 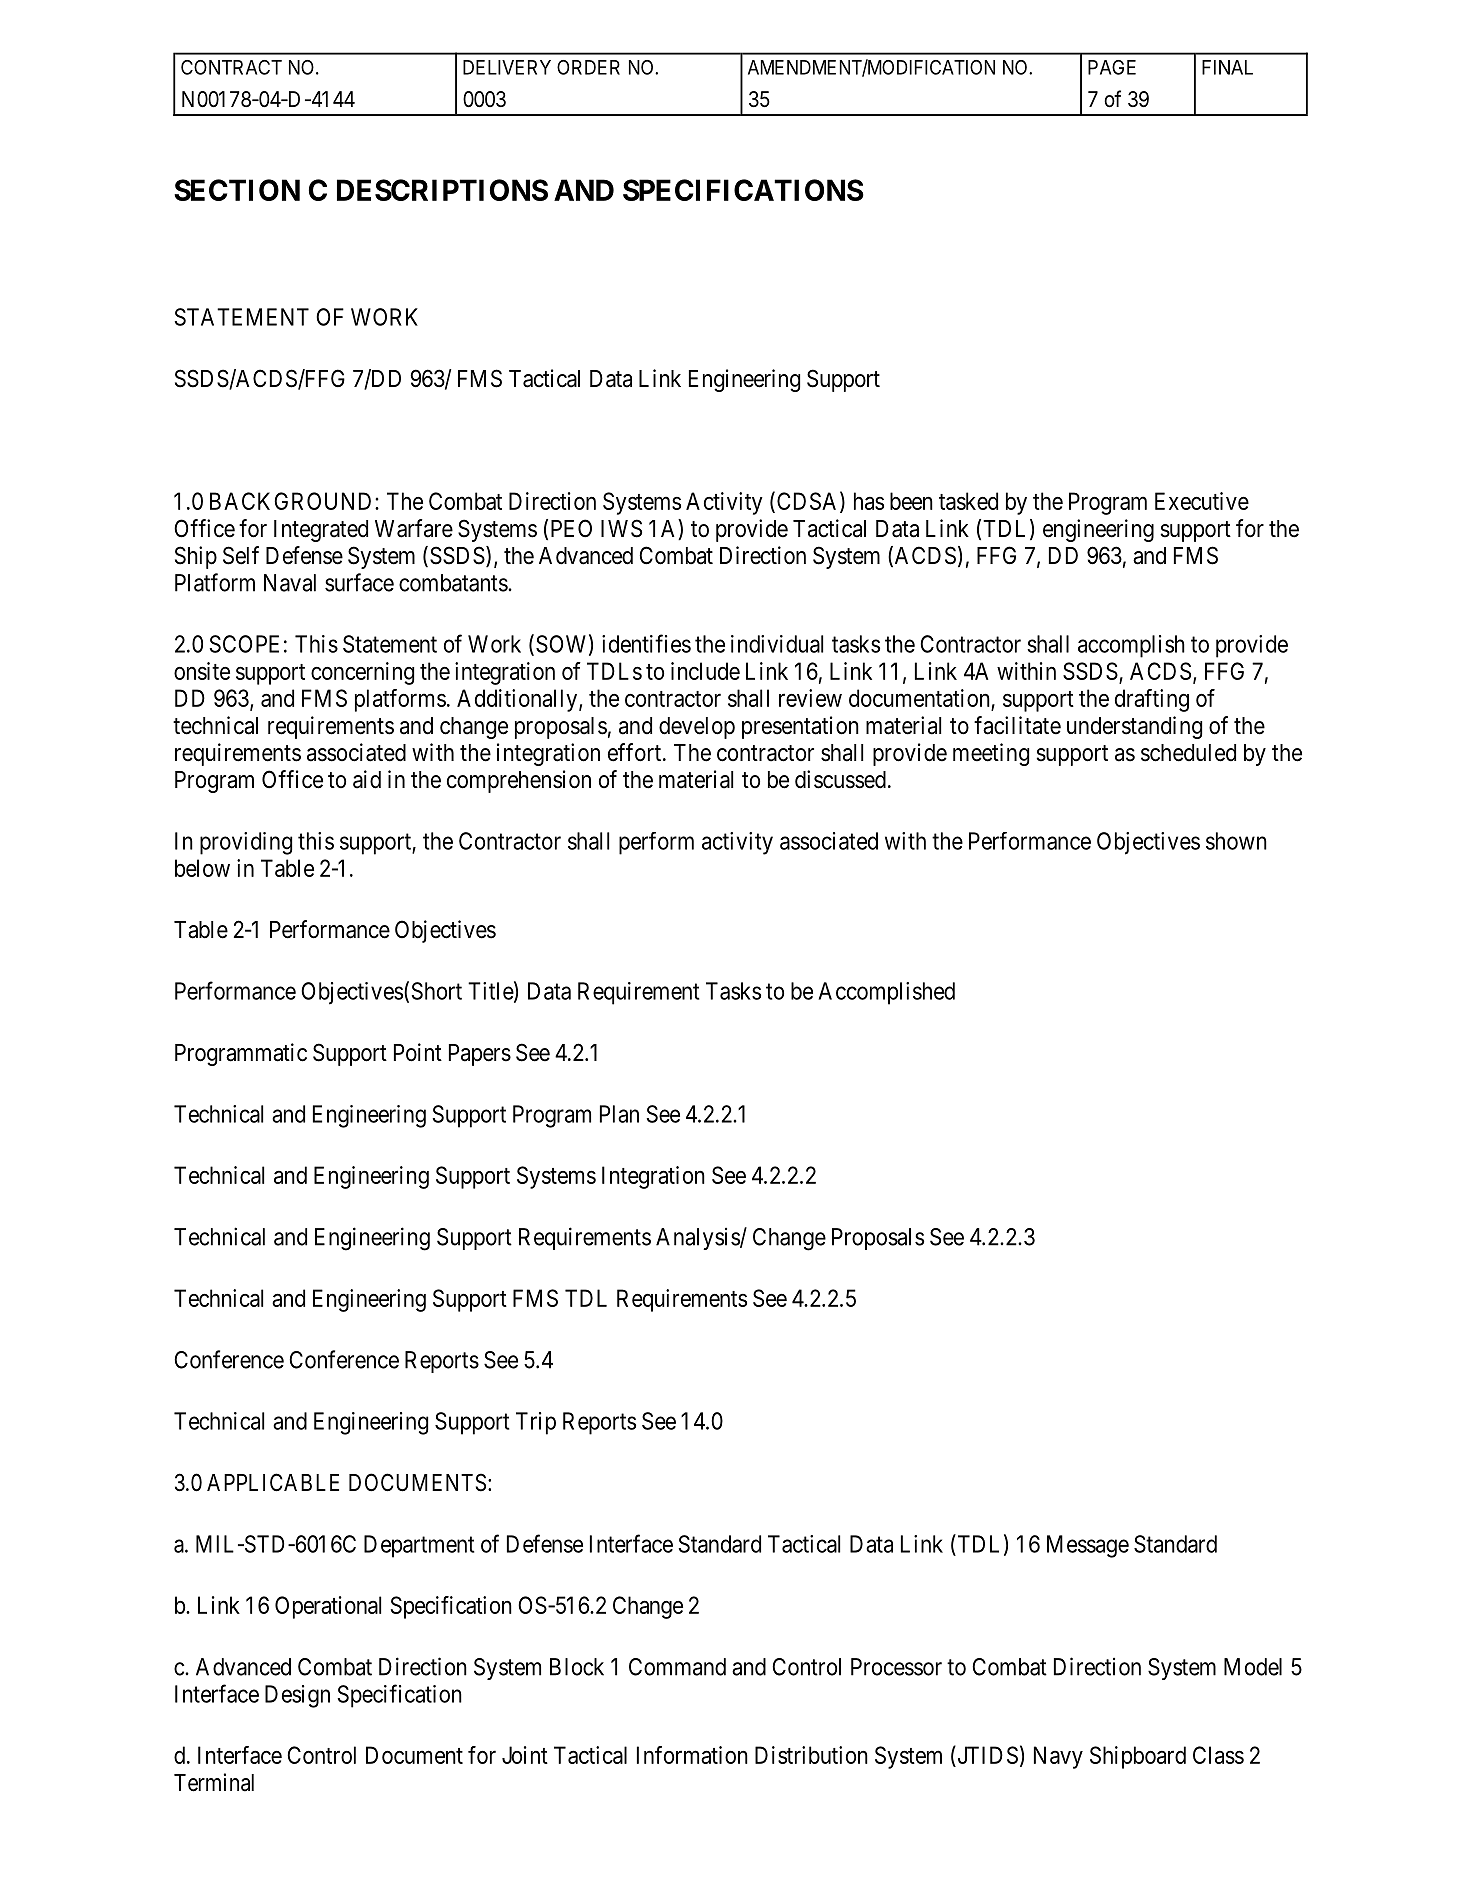 What do you see at coordinates (705, 671) in the screenshot?
I see `include` at bounding box center [705, 671].
